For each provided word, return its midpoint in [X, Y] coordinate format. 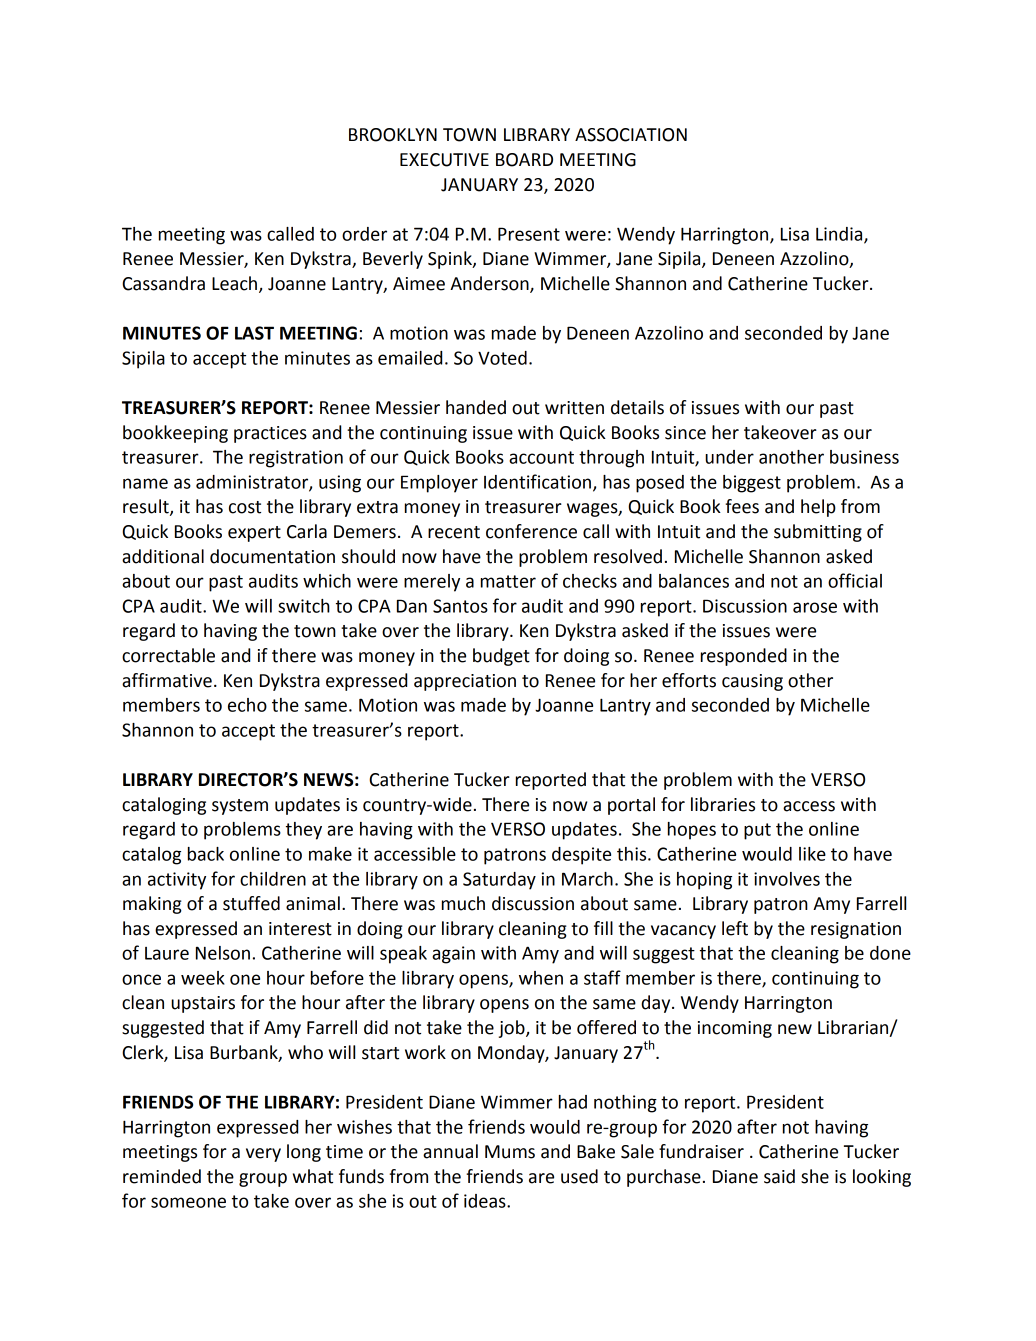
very [263, 1155]
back [206, 854]
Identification [537, 481]
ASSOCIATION [631, 135]
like [812, 854]
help [818, 508]
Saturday [499, 881]
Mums [510, 1152]
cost [245, 507]
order [364, 234]
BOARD [524, 160]
